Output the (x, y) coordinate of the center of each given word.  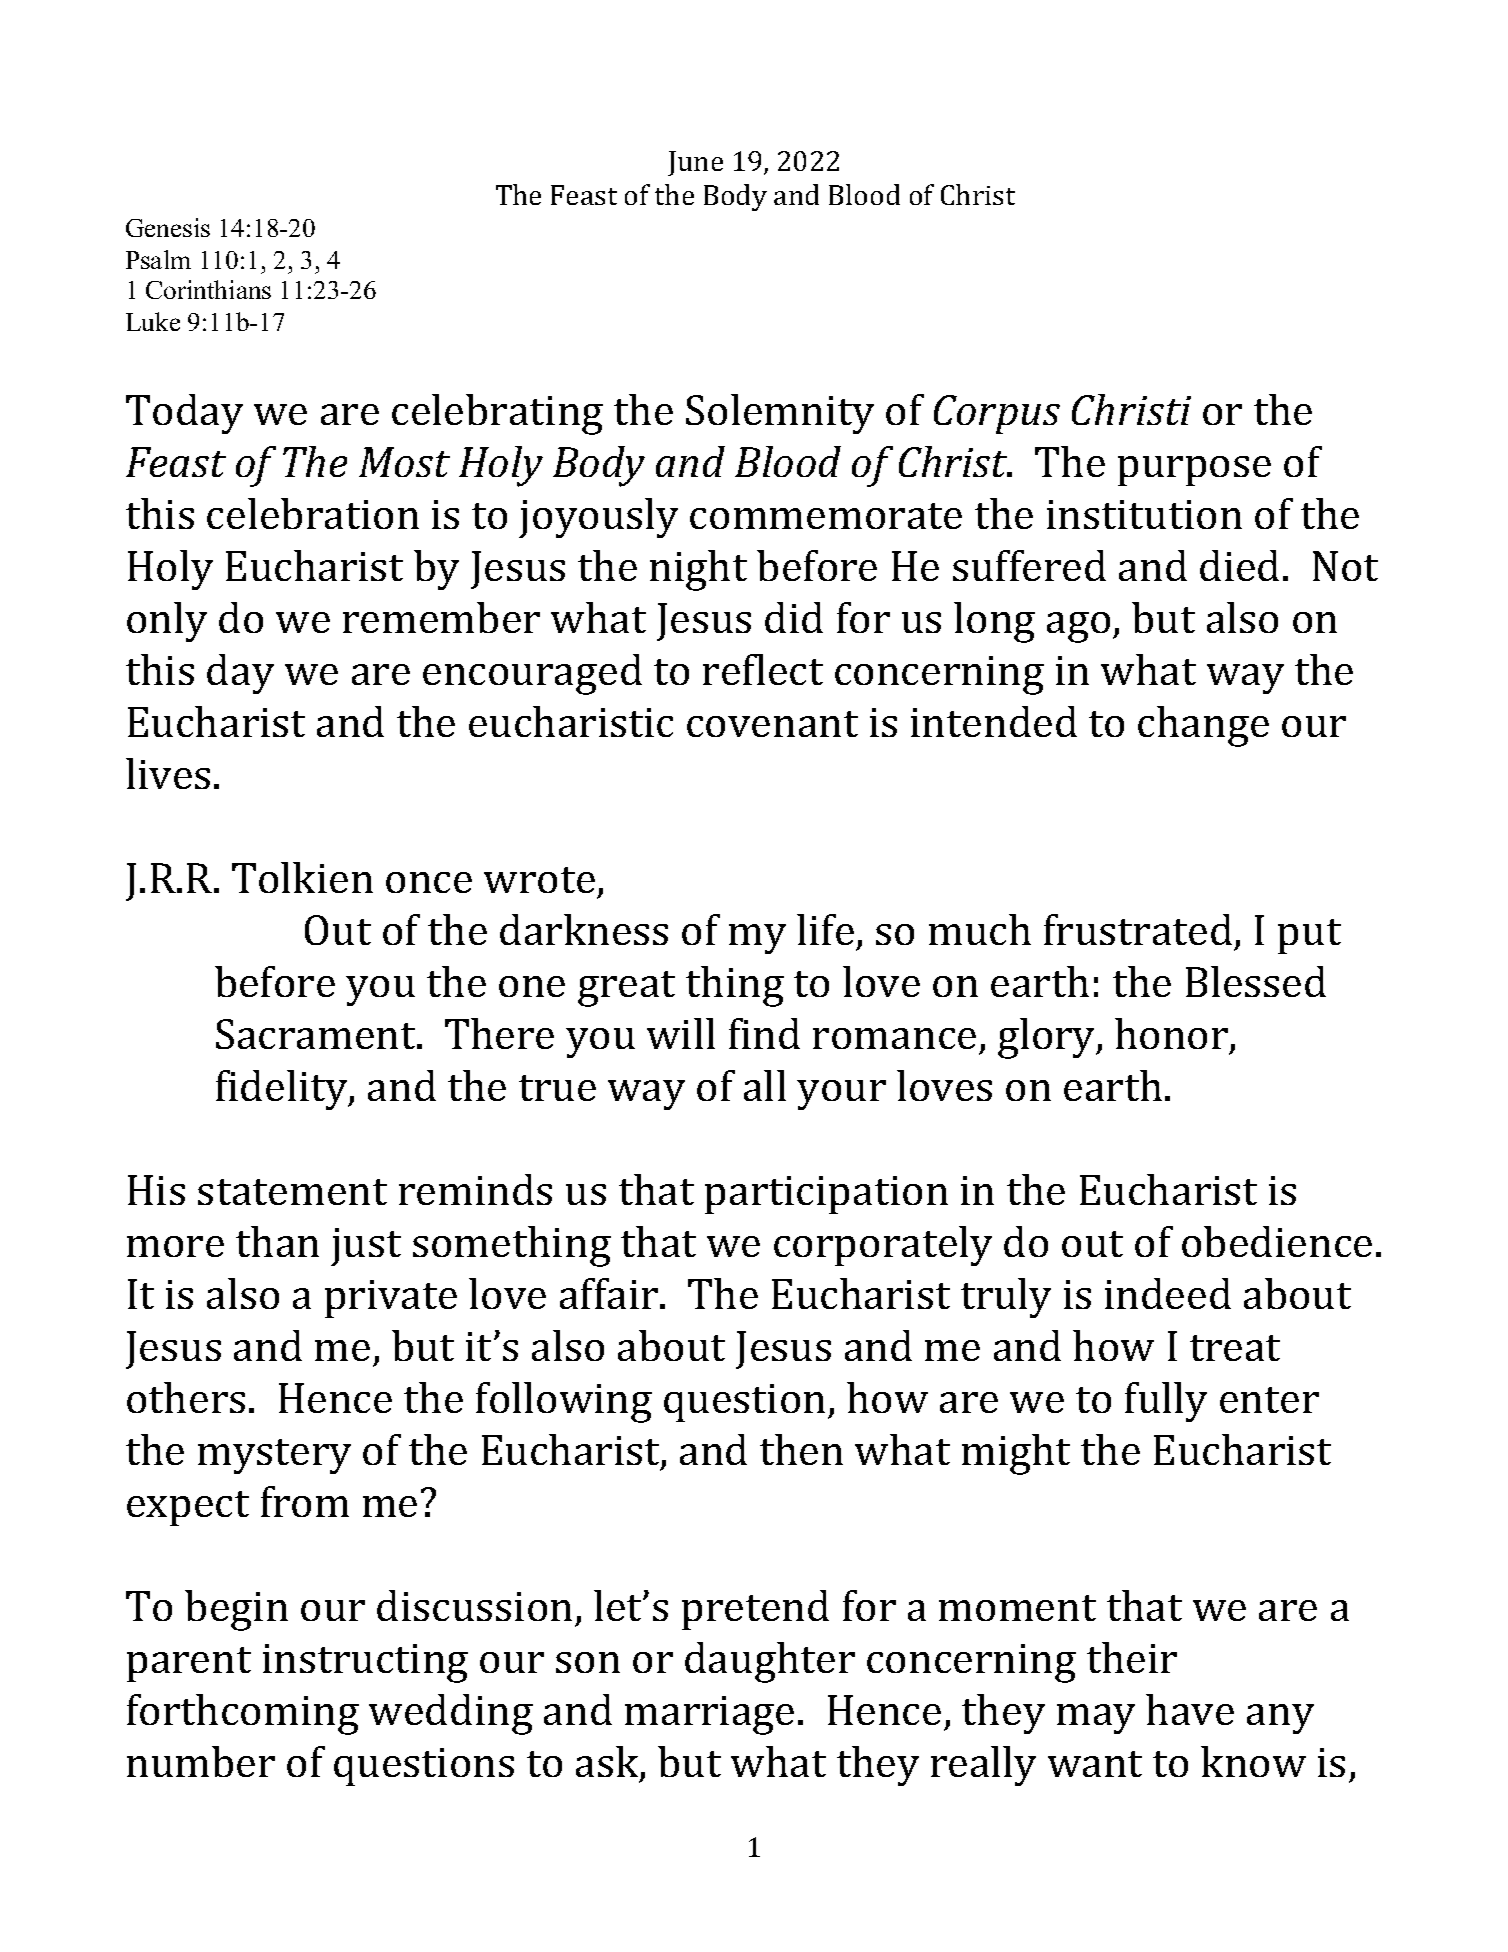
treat (1235, 1348)
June (695, 163)
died (1239, 565)
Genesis (168, 227)
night (698, 570)
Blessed (1256, 981)
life (825, 929)
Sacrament (317, 1034)
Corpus (997, 414)
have (1190, 1709)
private (391, 1299)
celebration (313, 513)
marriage (709, 1715)
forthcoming (243, 1714)
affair (610, 1293)
